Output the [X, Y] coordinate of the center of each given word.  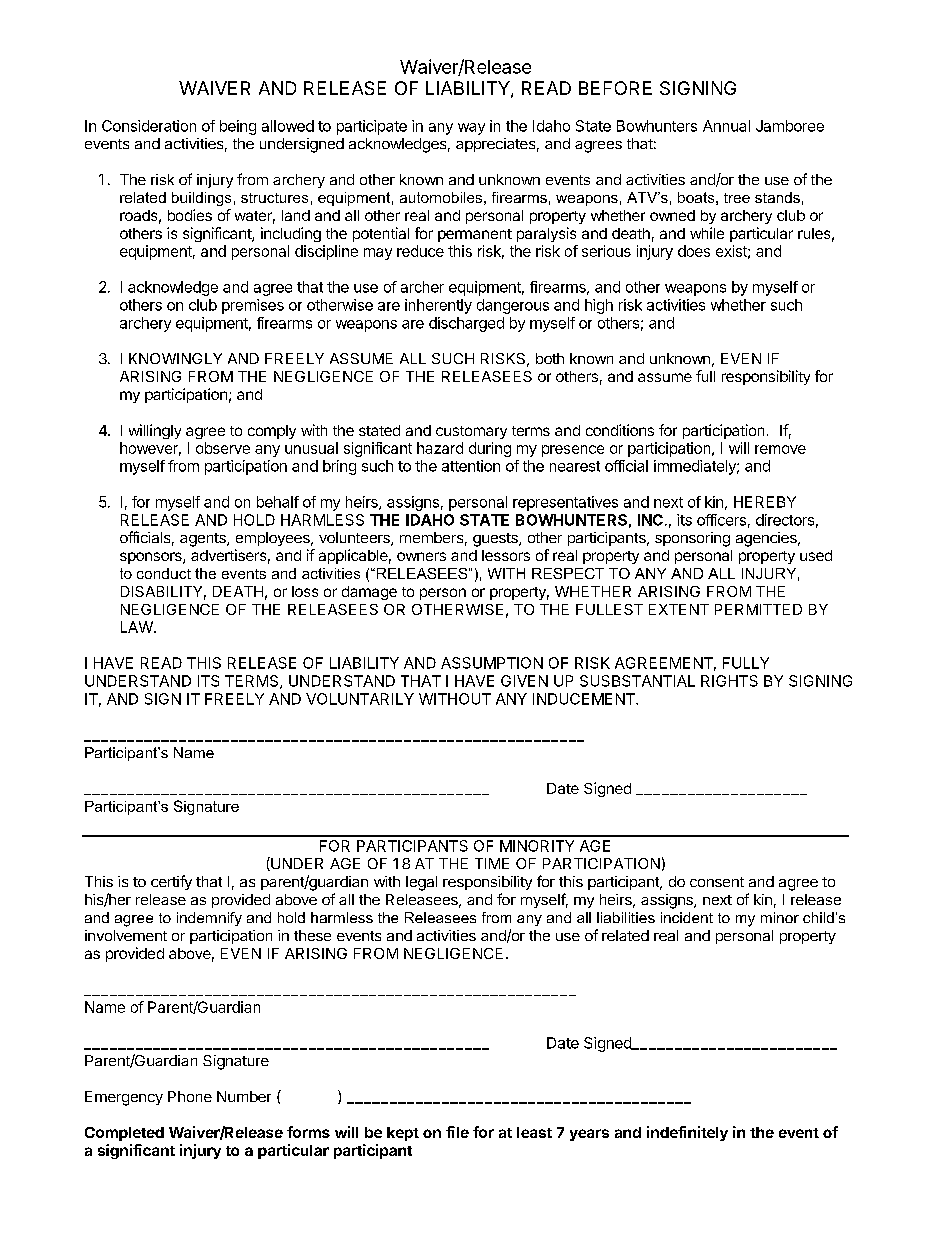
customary [471, 432]
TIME [492, 863]
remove [780, 449]
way [471, 129]
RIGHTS [729, 681]
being [238, 127]
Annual [726, 126]
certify [171, 882]
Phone [190, 1096]
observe [223, 448]
